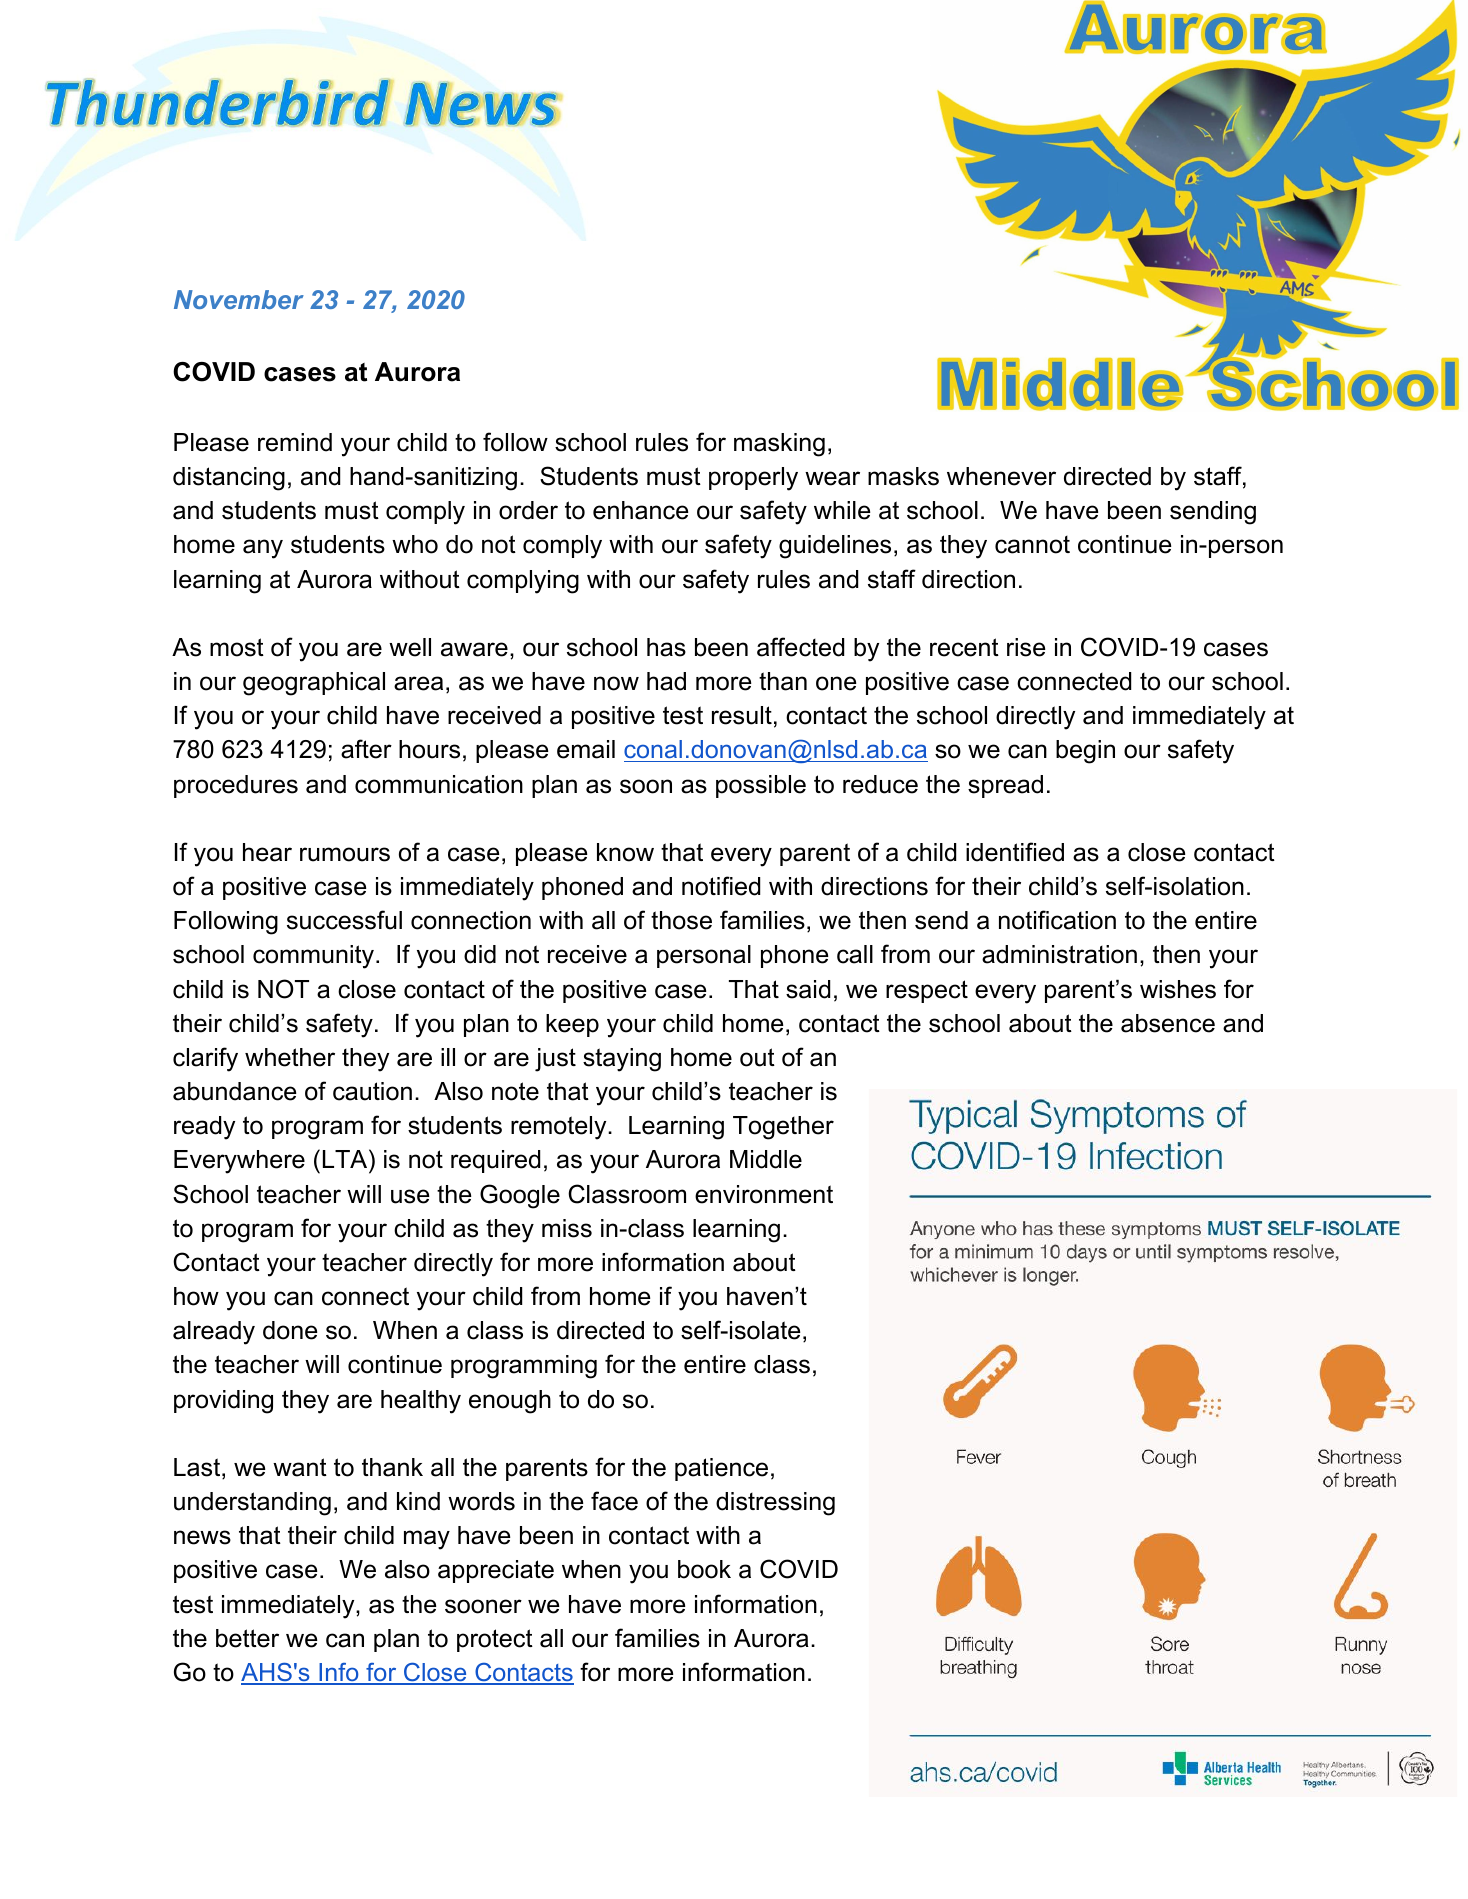 This image has height=1899, width=1468. What do you see at coordinates (366, 749) in the image?
I see `after` at bounding box center [366, 749].
